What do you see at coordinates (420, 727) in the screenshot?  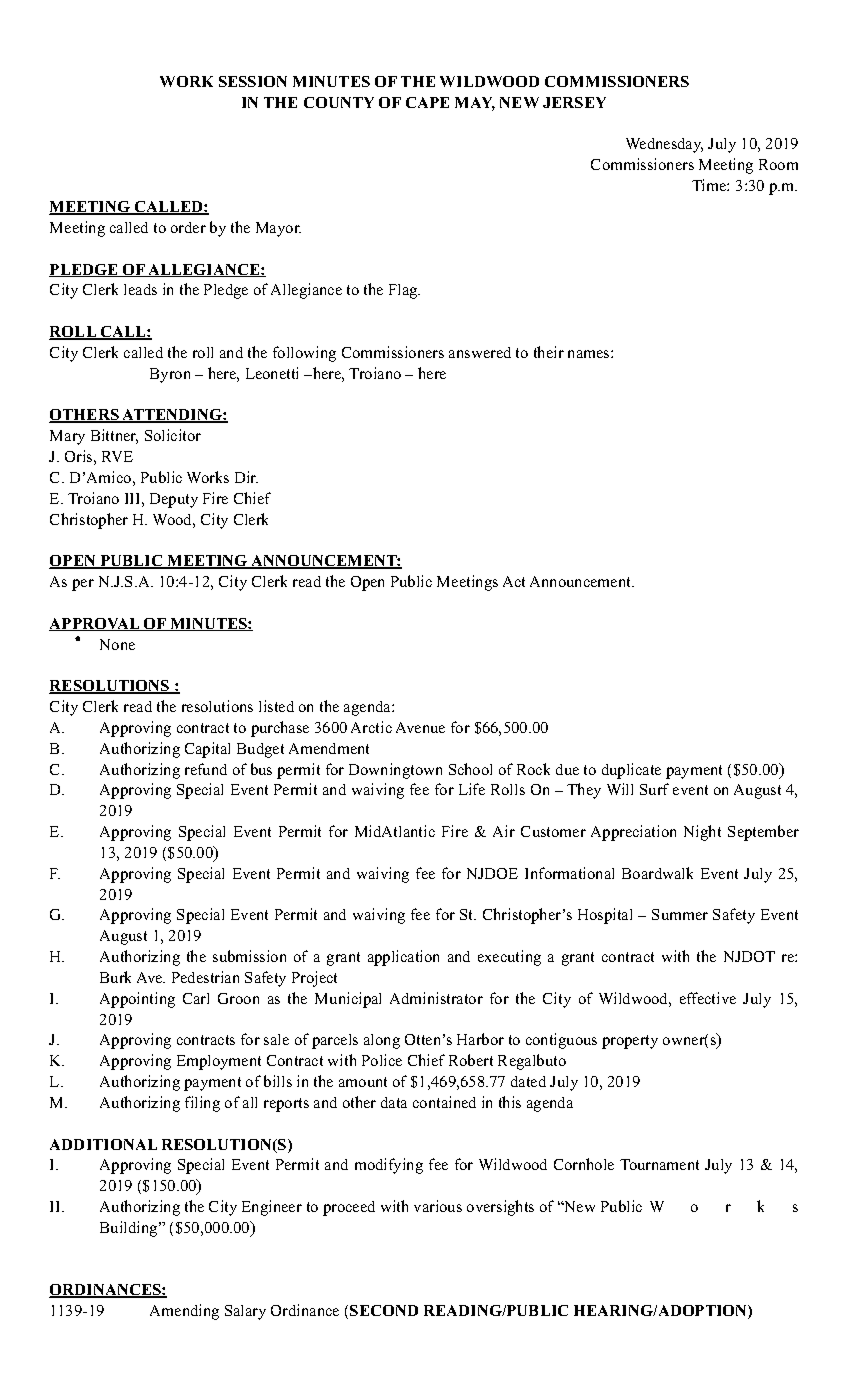 I see `Avenue` at bounding box center [420, 727].
